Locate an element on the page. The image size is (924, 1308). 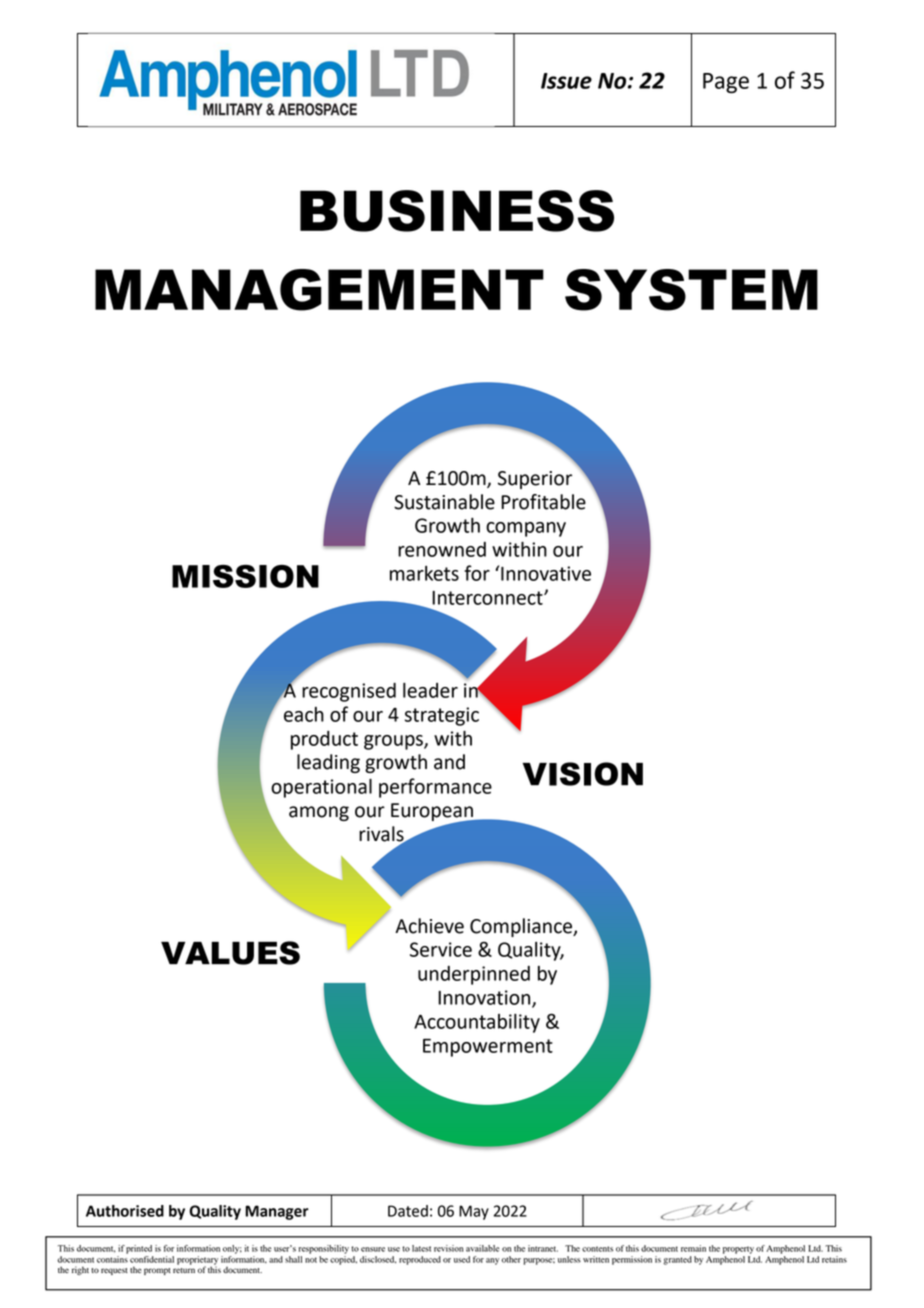
Sustainable is located at coordinates (444, 502).
